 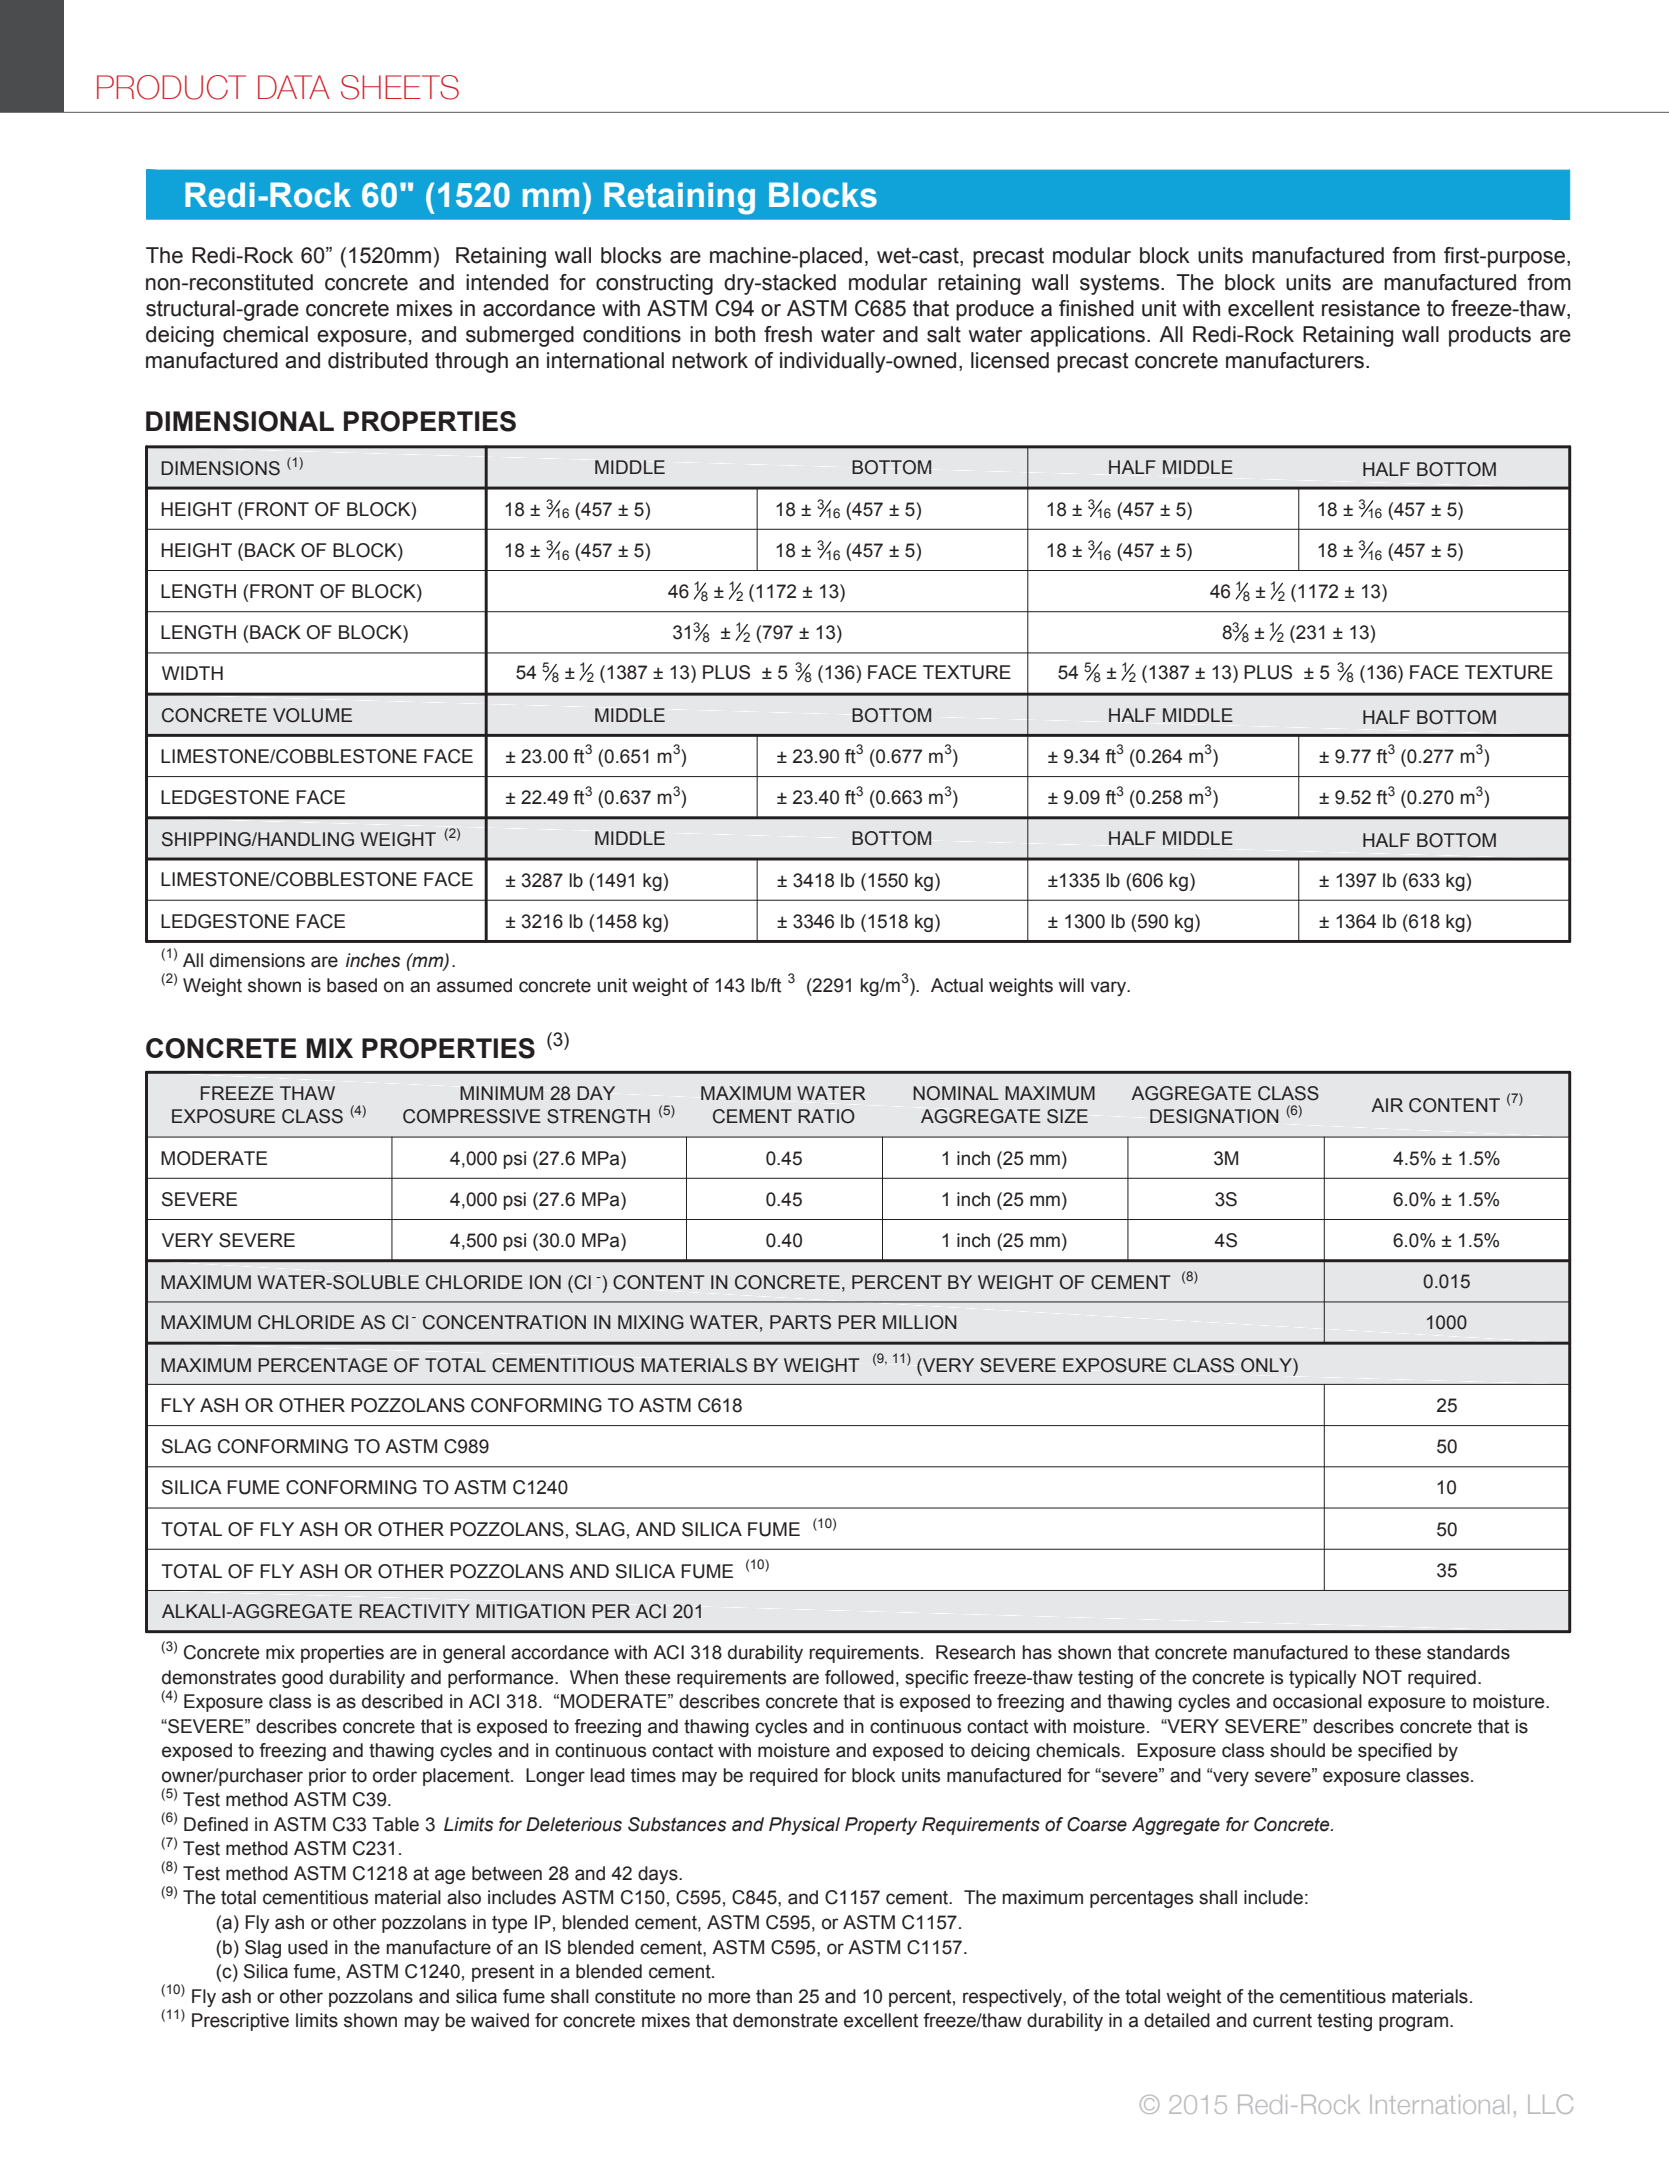 What do you see at coordinates (240, 2022) in the screenshot?
I see `Prescriptive` at bounding box center [240, 2022].
